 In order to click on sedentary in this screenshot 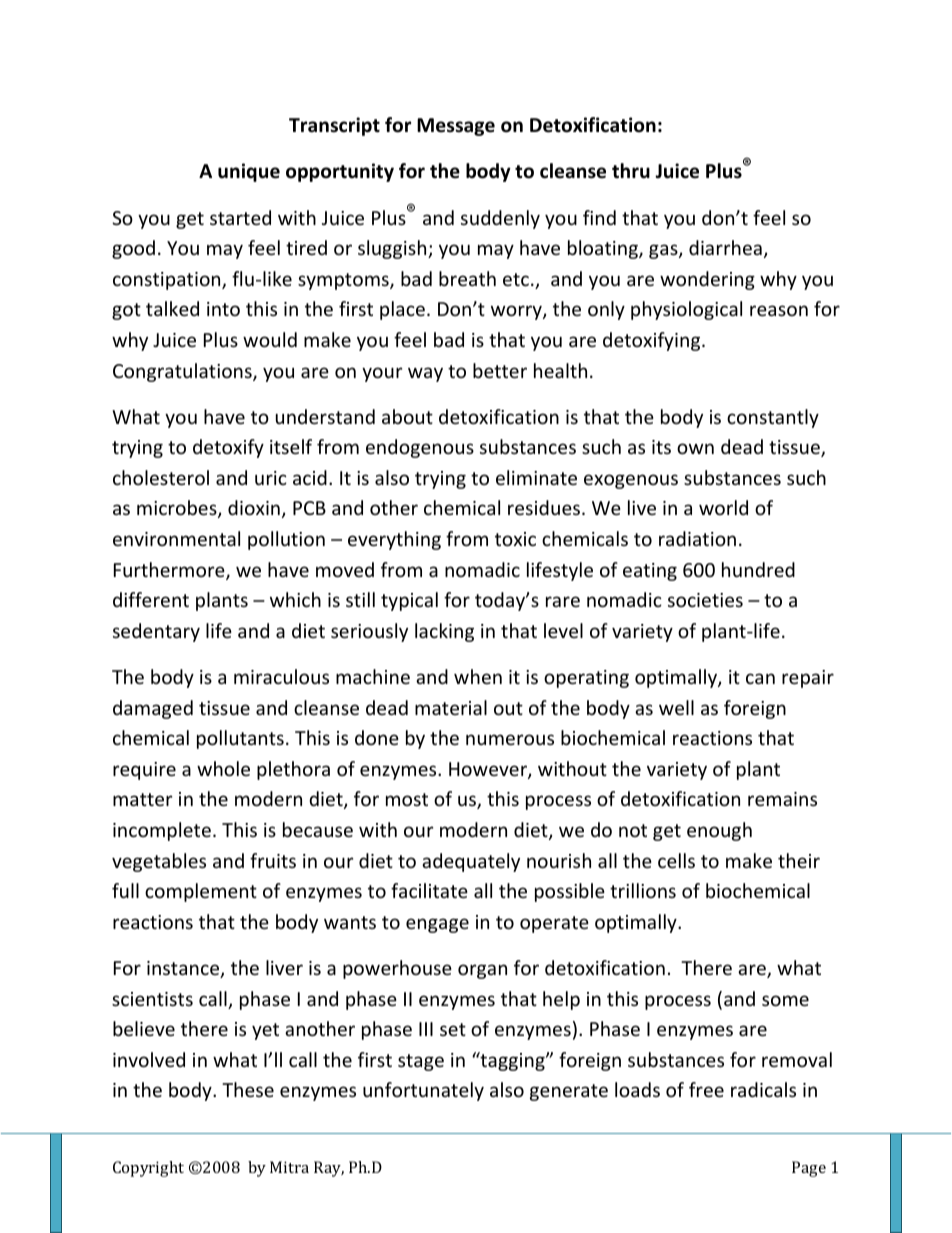, I will do `click(156, 632)`.
